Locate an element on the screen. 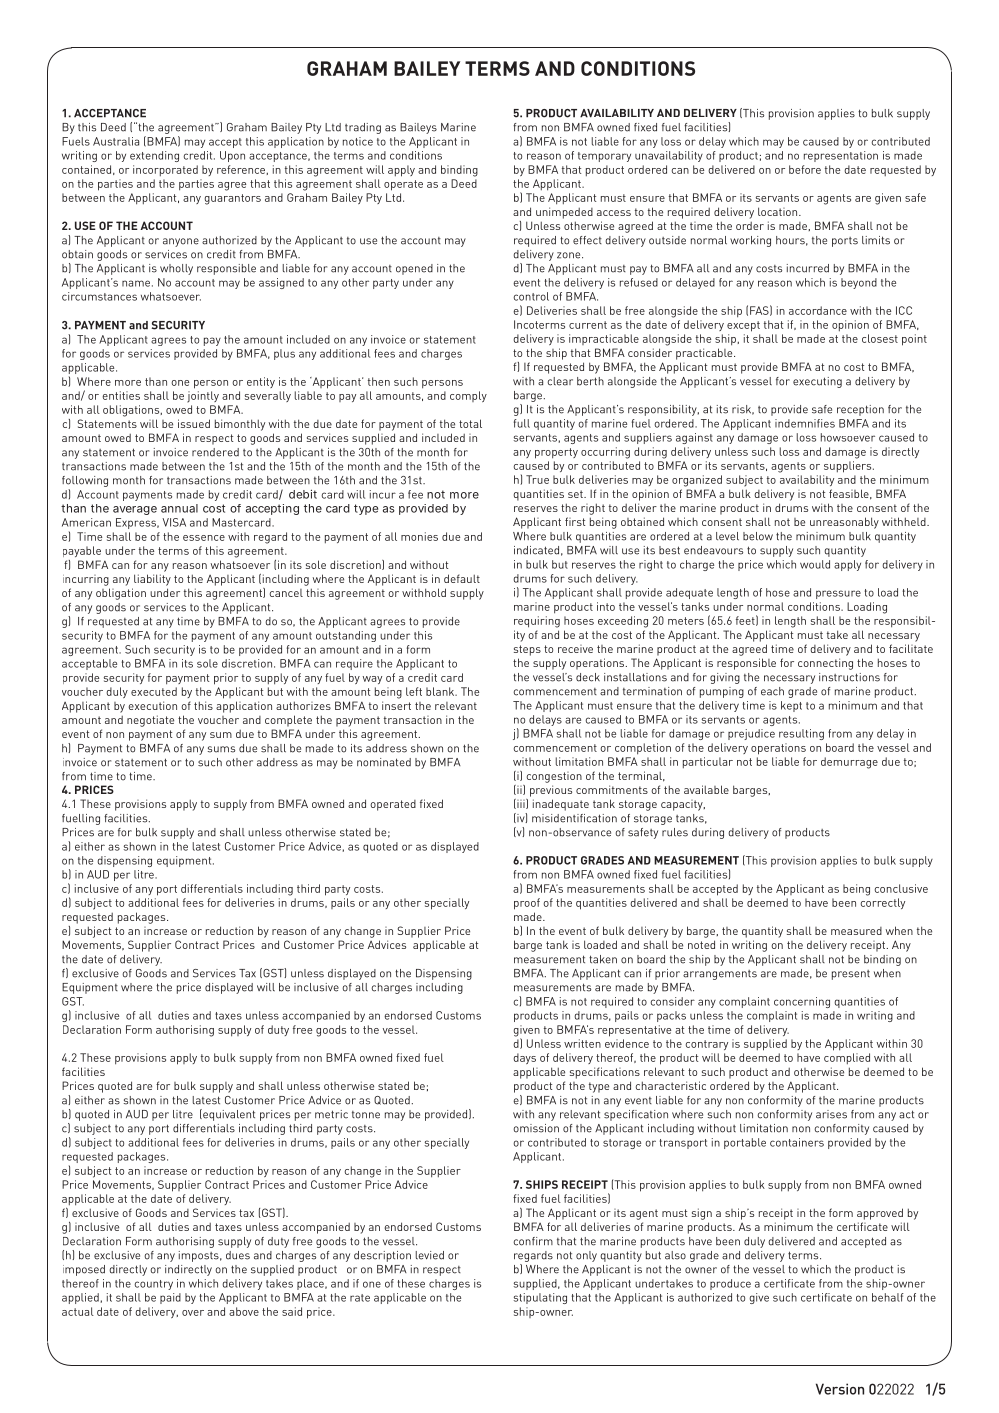  congestion is located at coordinates (554, 777).
